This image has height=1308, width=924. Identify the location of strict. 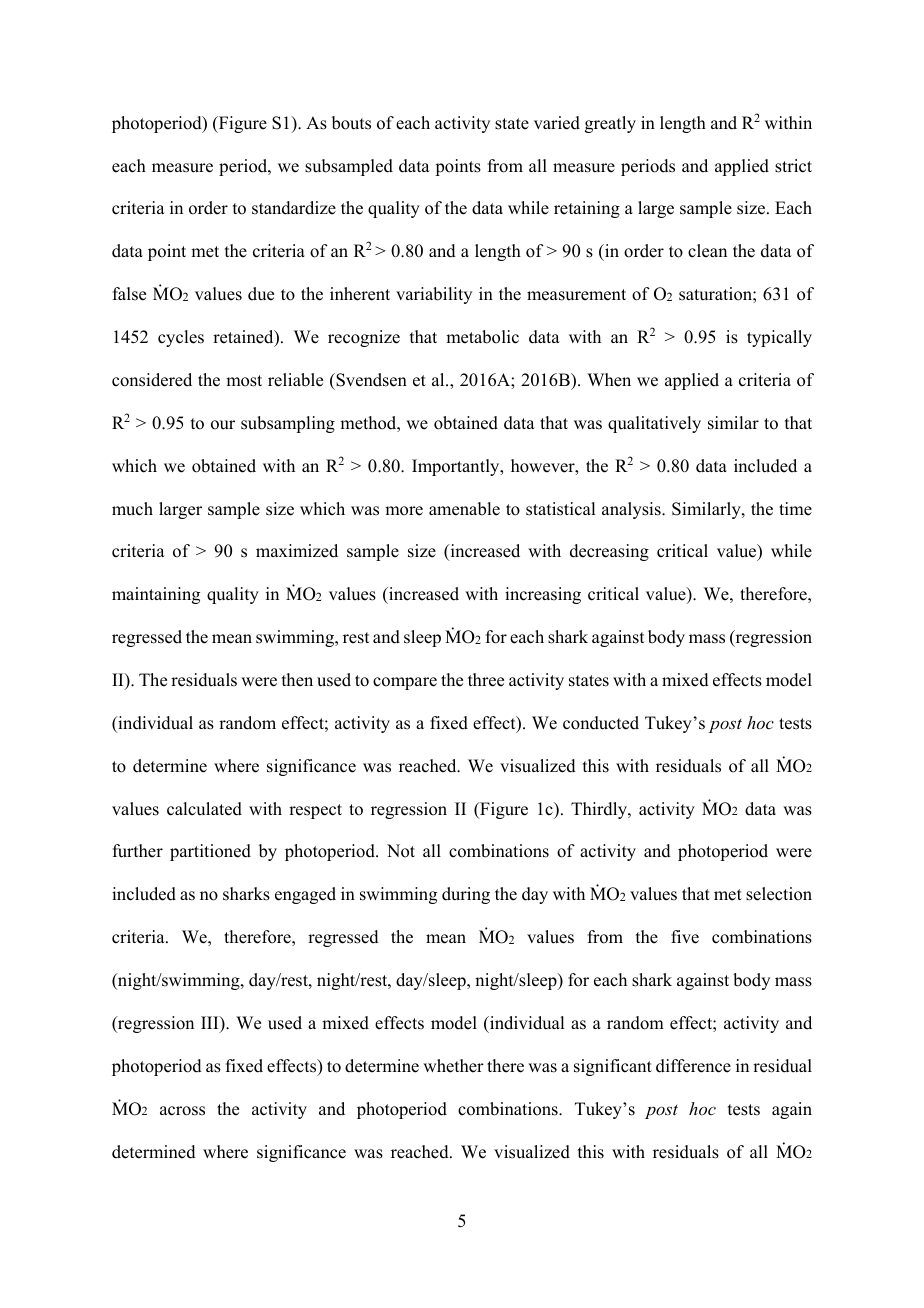
(793, 166).
